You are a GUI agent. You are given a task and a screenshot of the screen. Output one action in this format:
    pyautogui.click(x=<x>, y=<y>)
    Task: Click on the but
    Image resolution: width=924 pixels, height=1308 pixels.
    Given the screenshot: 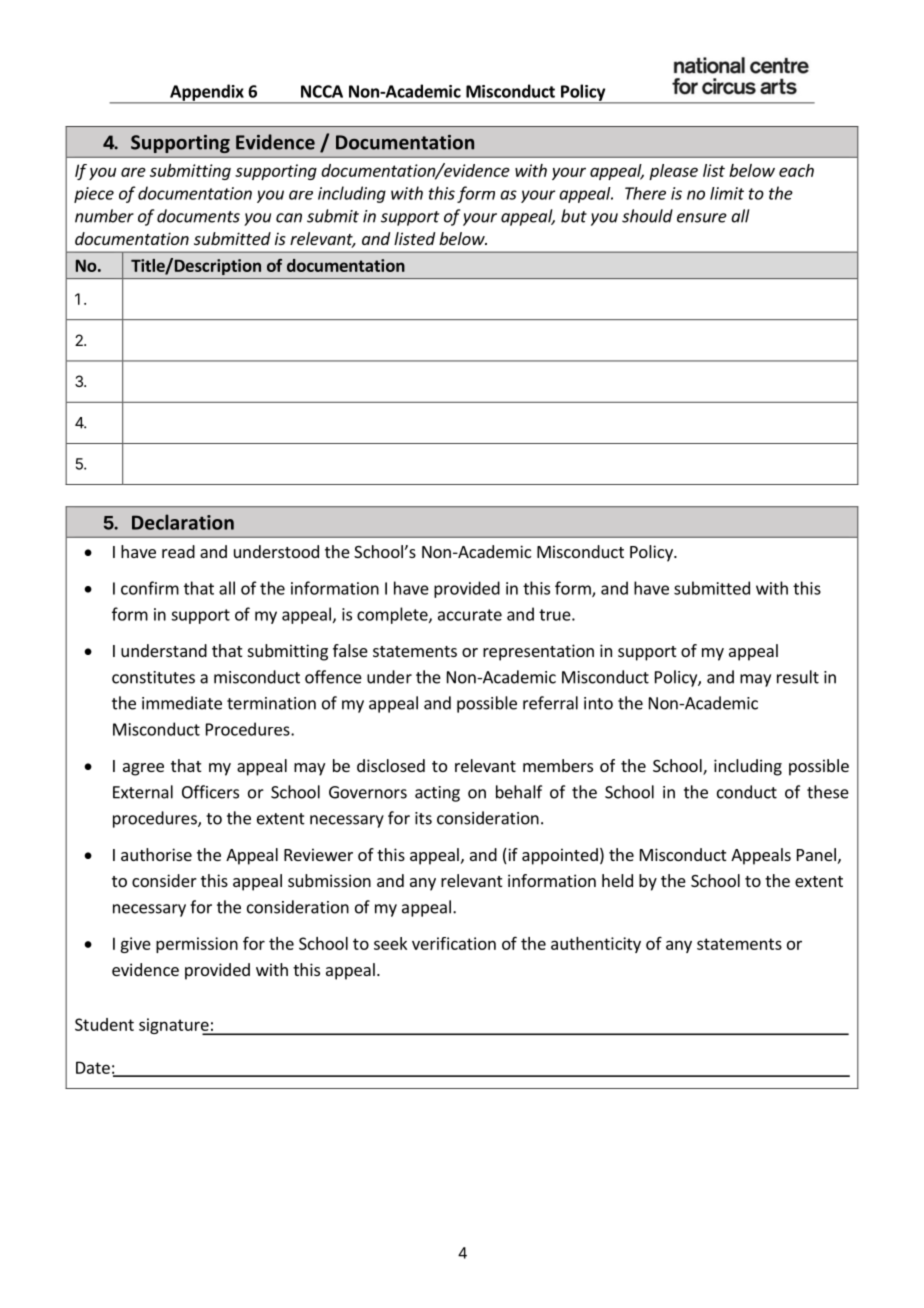 What is the action you would take?
    pyautogui.click(x=574, y=216)
